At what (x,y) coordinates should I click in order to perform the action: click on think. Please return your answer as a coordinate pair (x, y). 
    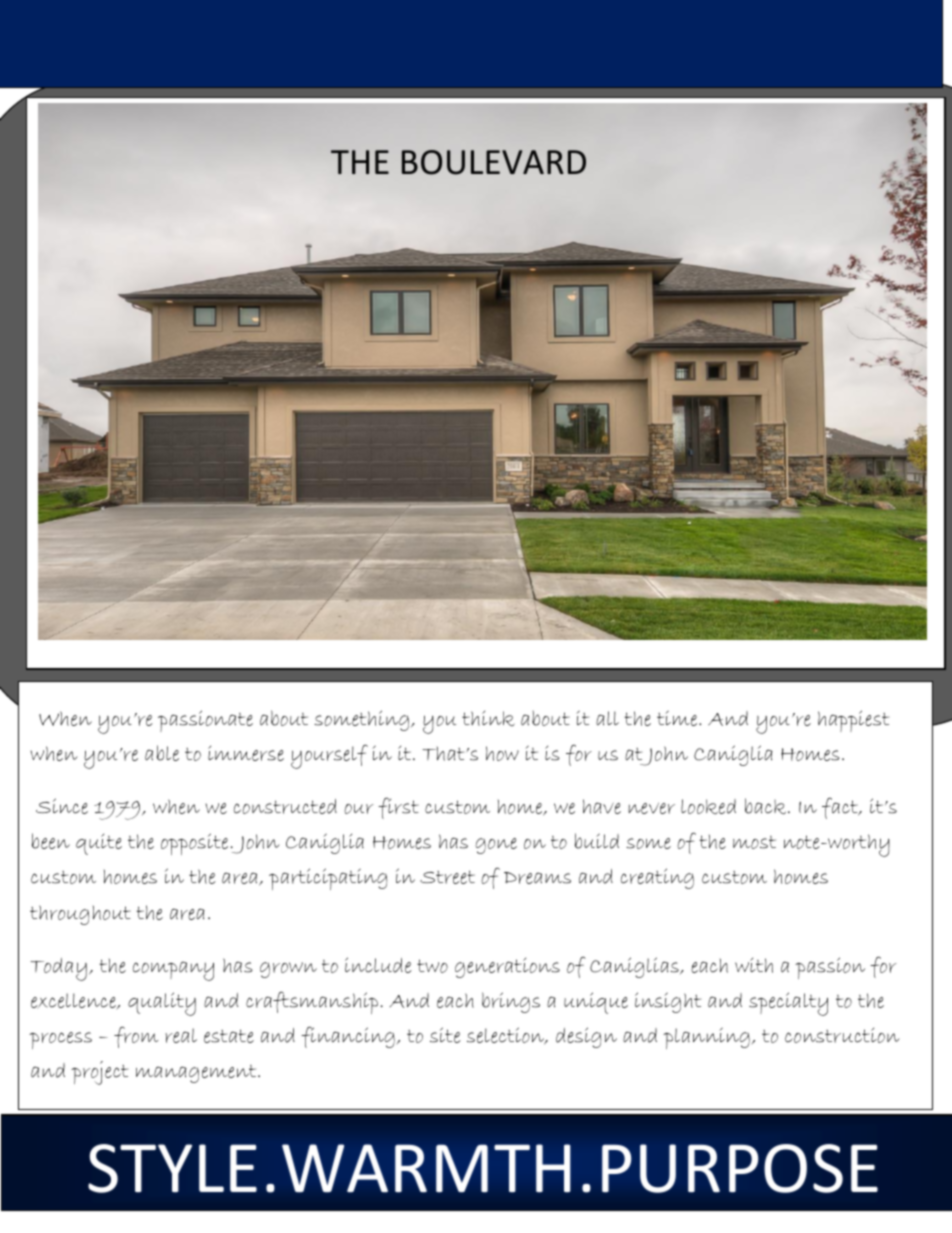
    Looking at the image, I should click on (488, 718).
